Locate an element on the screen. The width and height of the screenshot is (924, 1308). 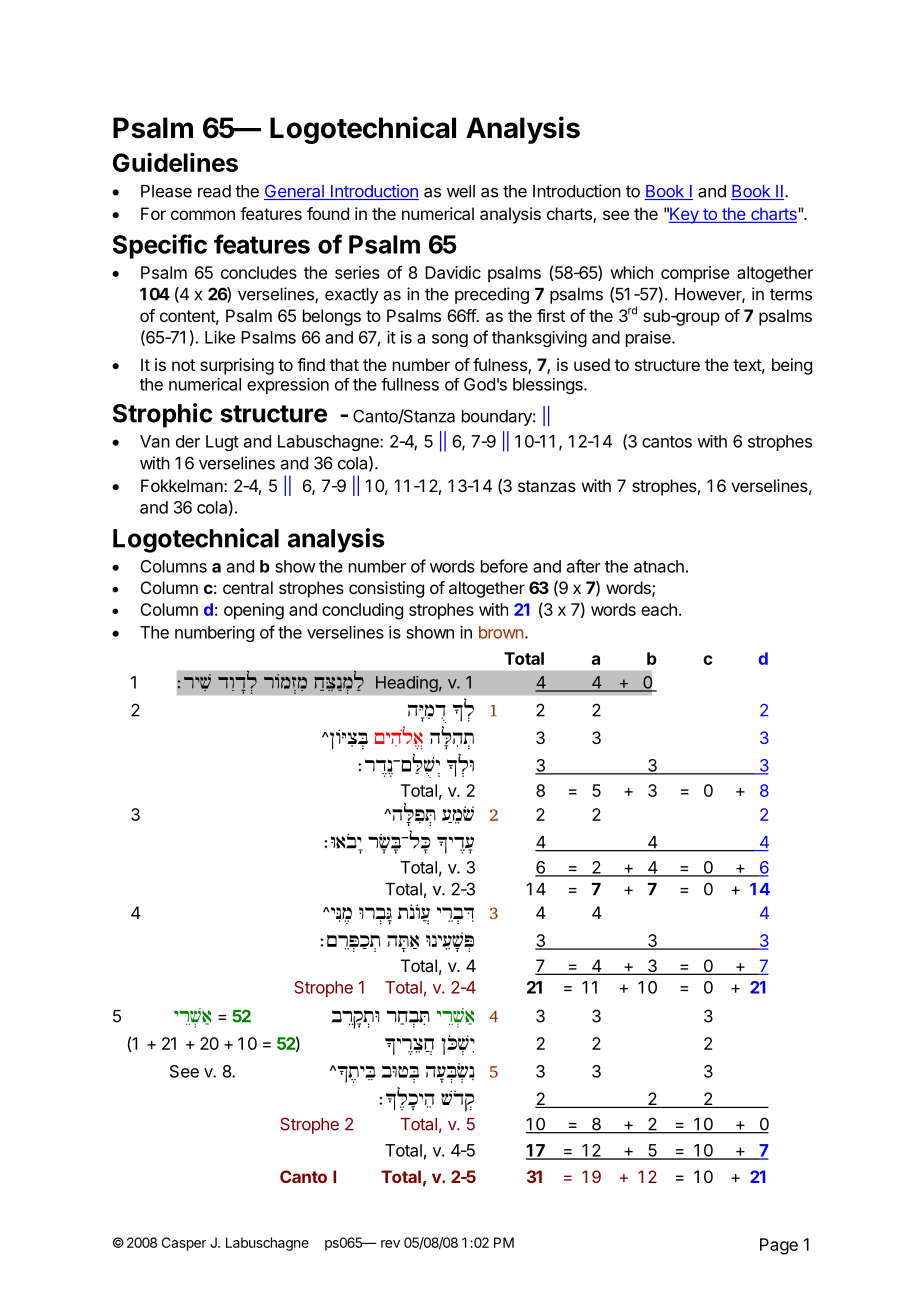
each is located at coordinates (659, 609).
